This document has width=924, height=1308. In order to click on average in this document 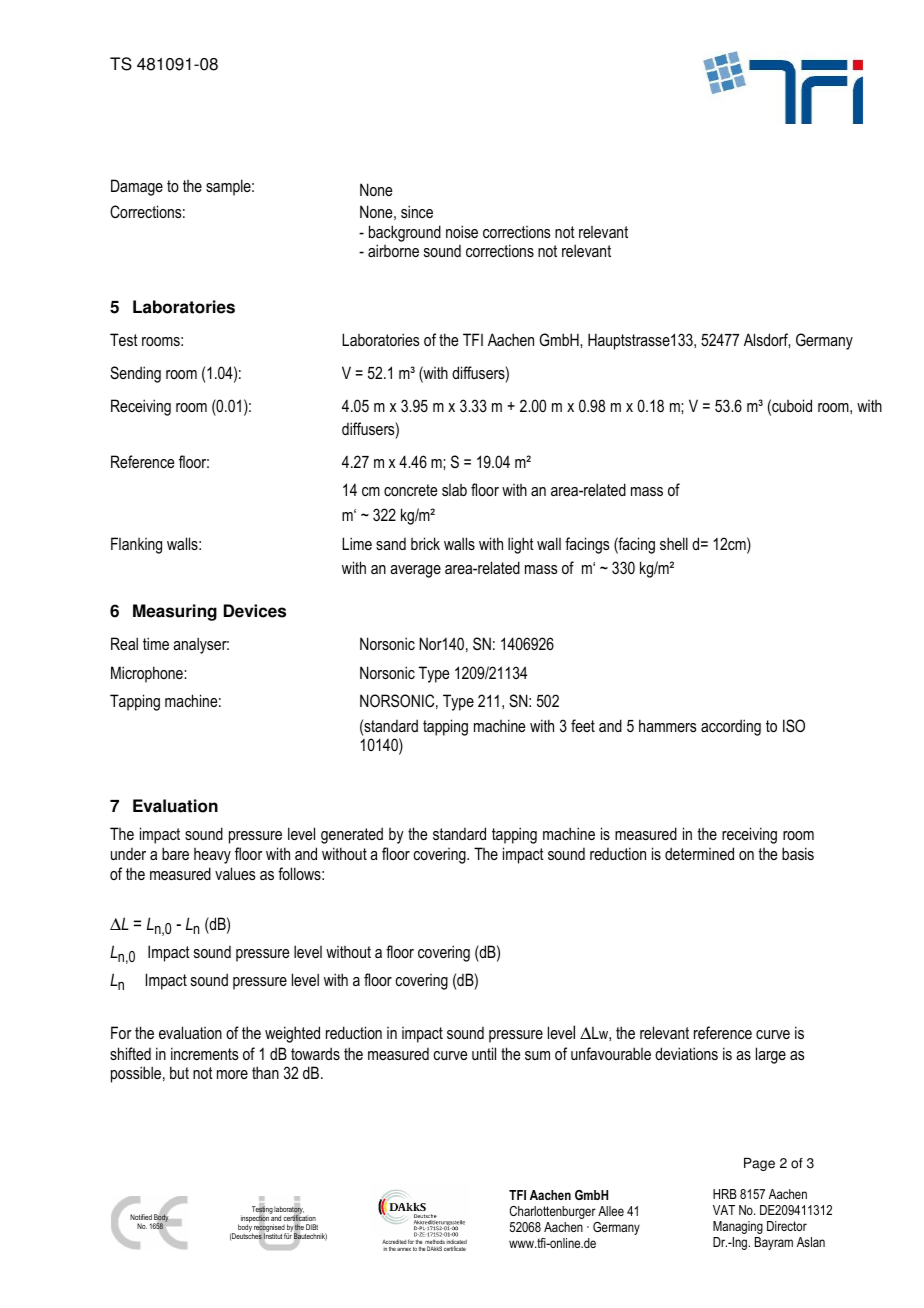, I will do `click(415, 571)`.
